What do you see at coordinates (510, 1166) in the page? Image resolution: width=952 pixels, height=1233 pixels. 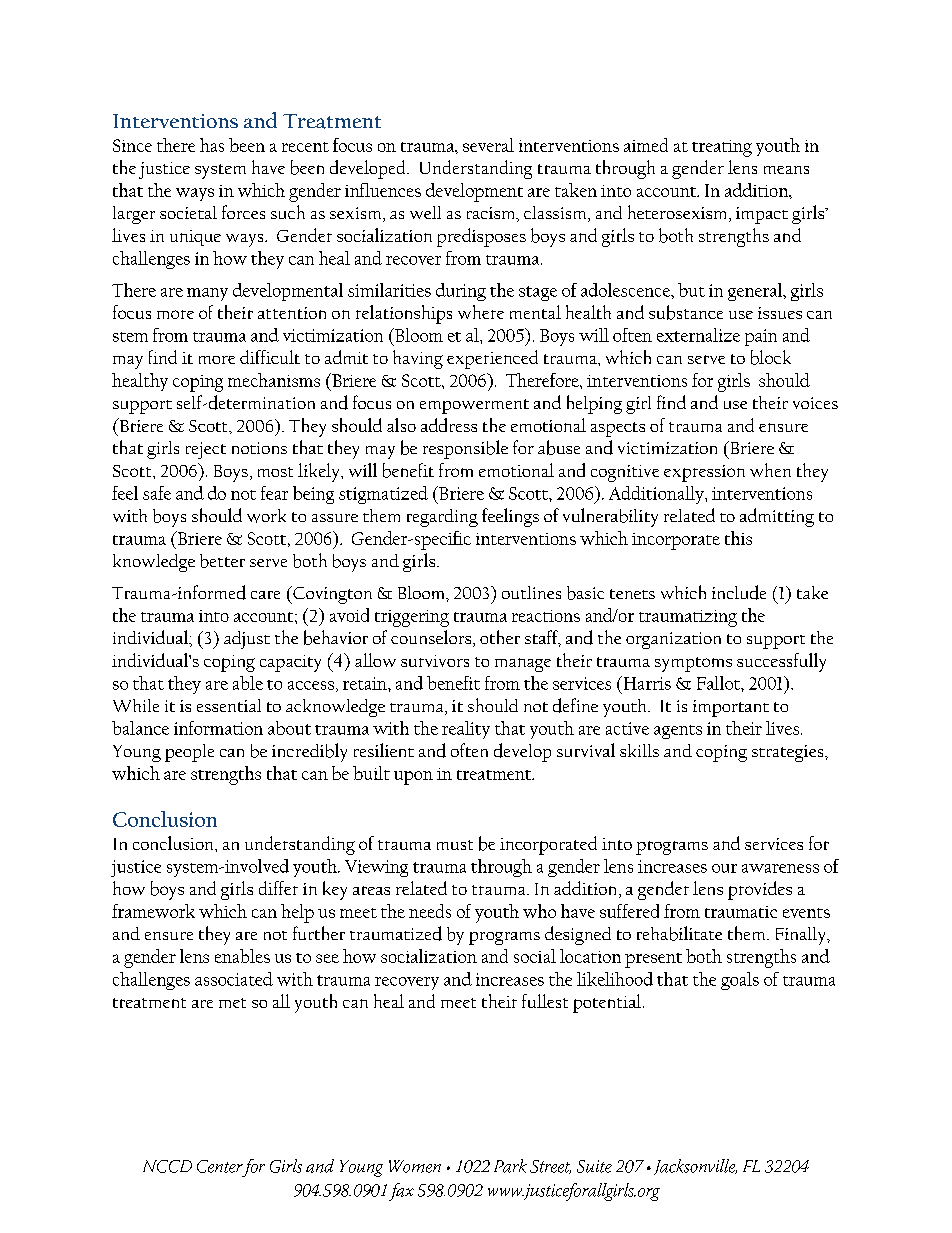 I see `Park` at bounding box center [510, 1166].
